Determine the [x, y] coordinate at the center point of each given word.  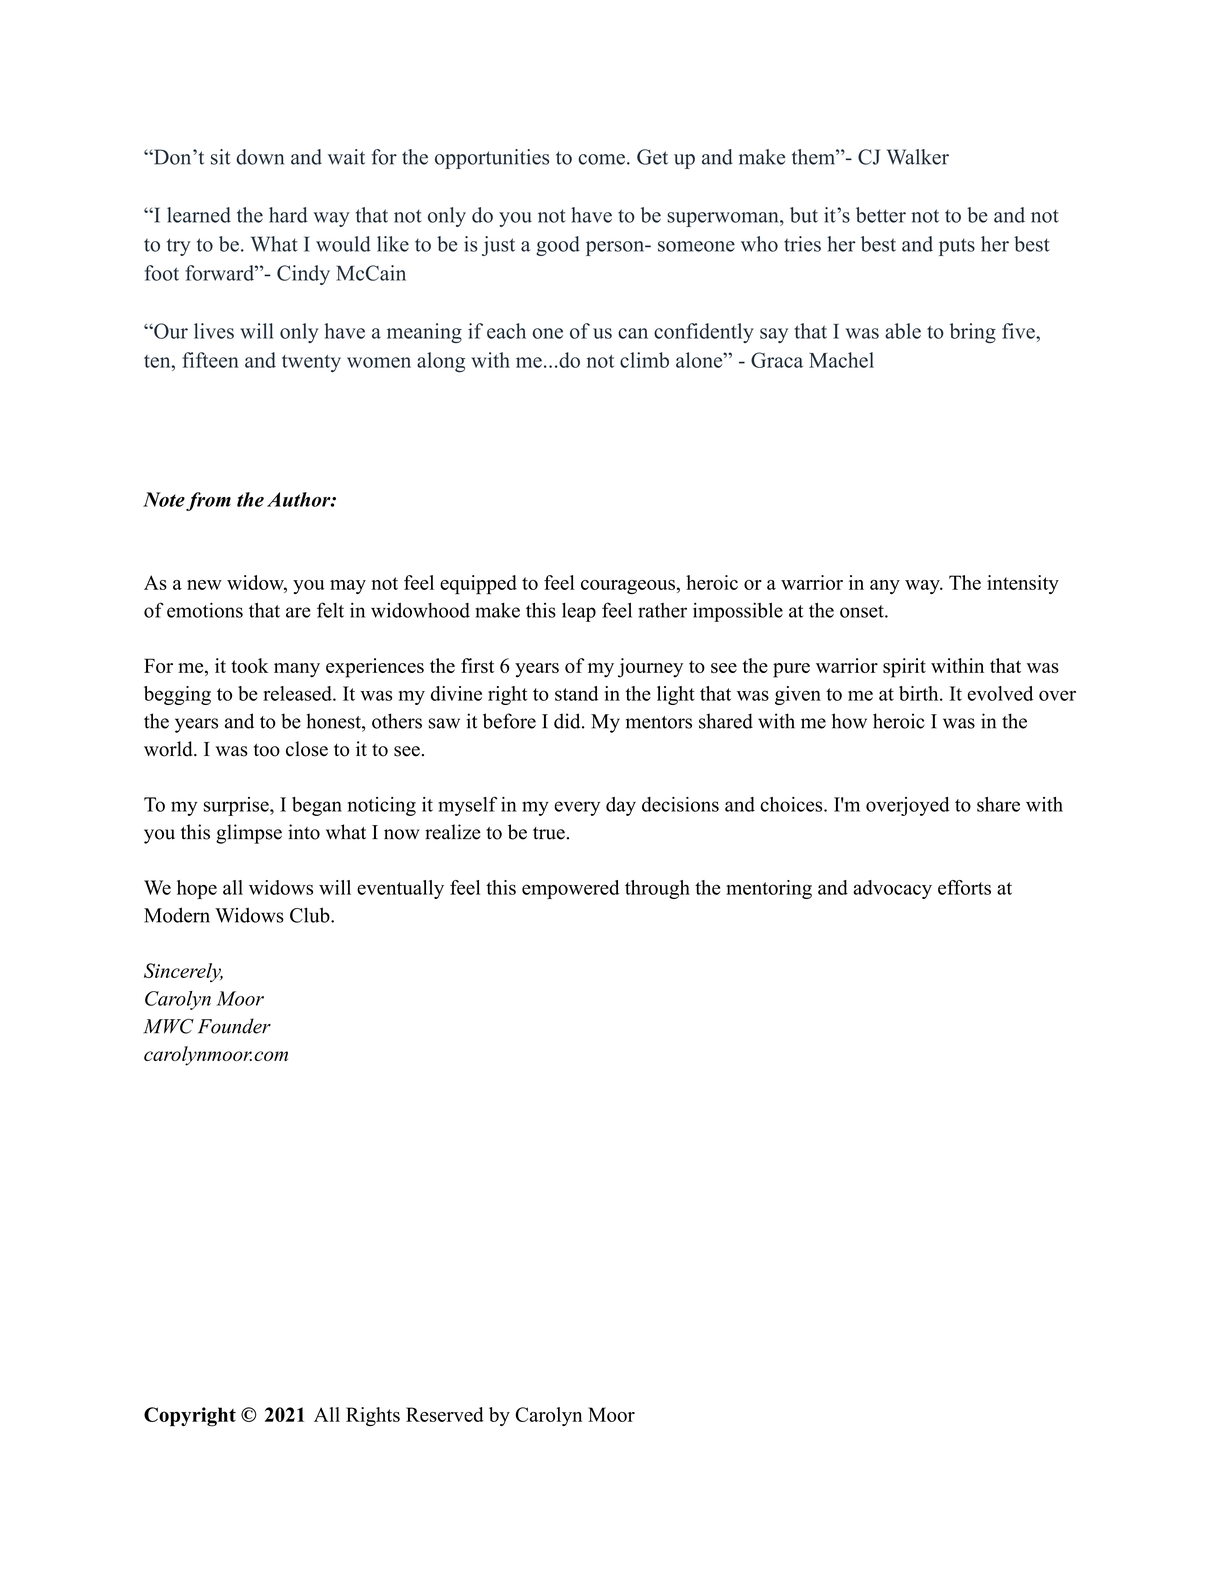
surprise [237, 806]
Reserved [445, 1414]
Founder [234, 1026]
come [601, 159]
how [849, 721]
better [881, 215]
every [577, 808]
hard [288, 215]
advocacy [892, 889]
